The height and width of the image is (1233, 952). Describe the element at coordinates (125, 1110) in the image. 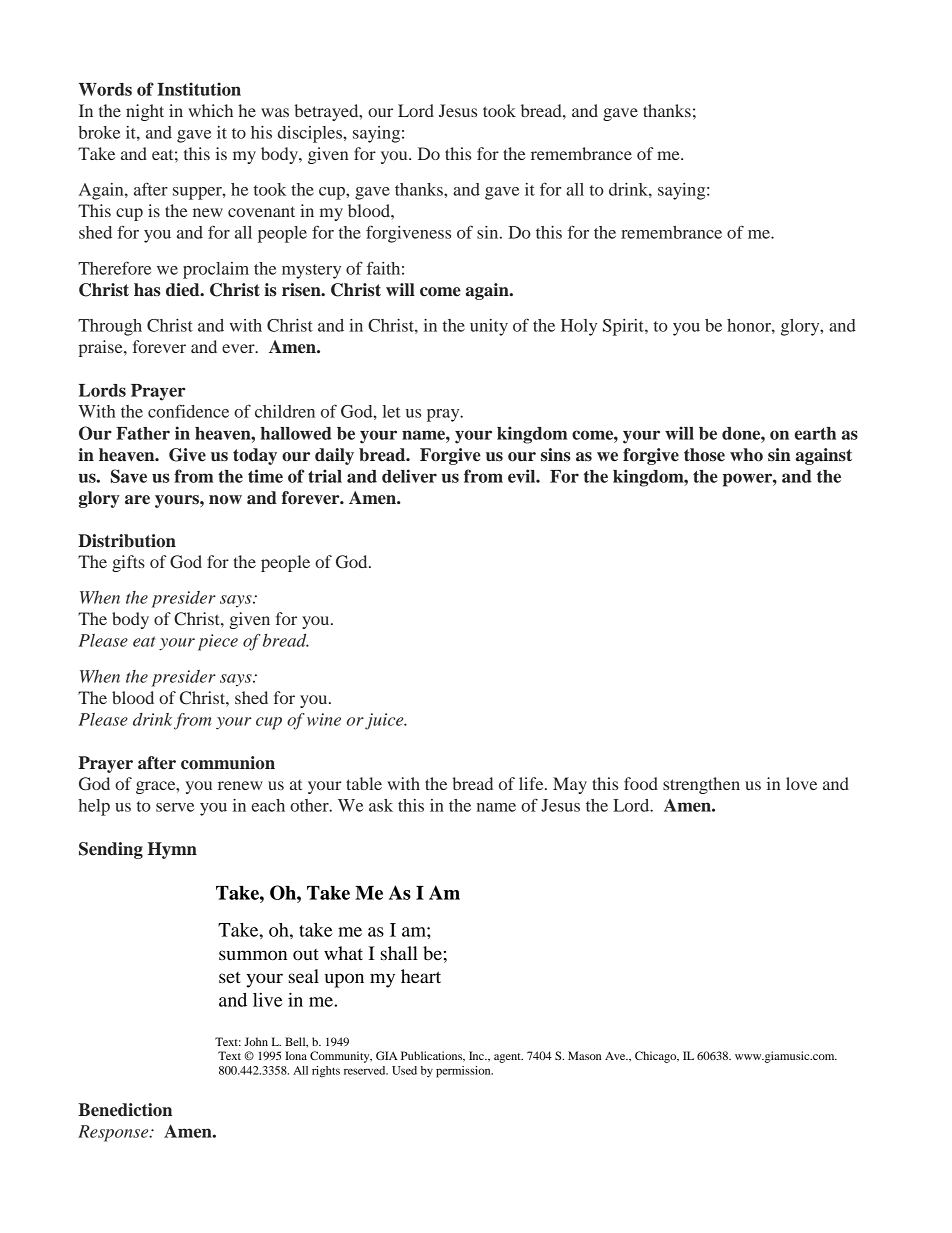

I see `Benediction` at that location.
